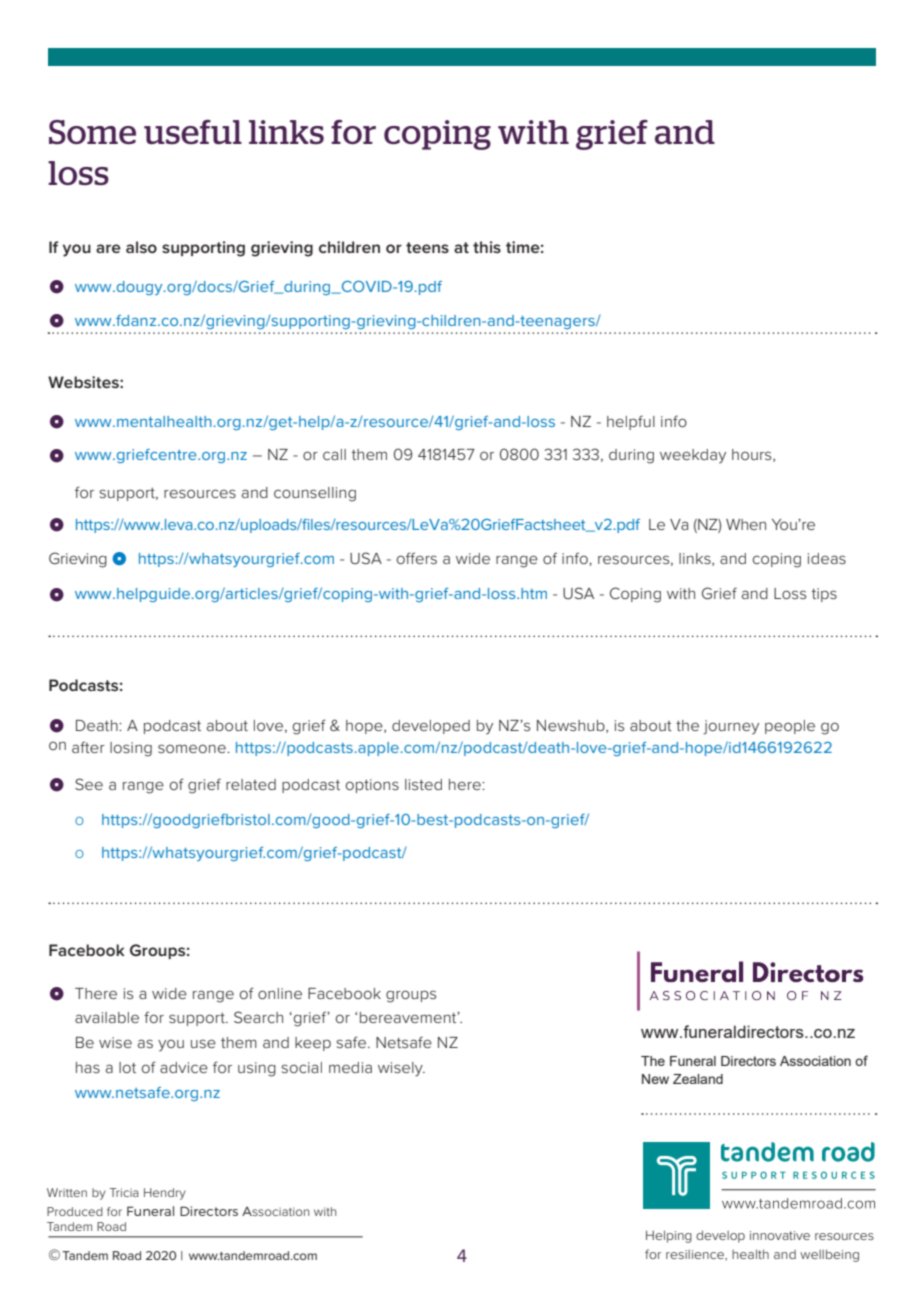  Describe the element at coordinates (315, 494) in the screenshot. I see `counselling` at that location.
